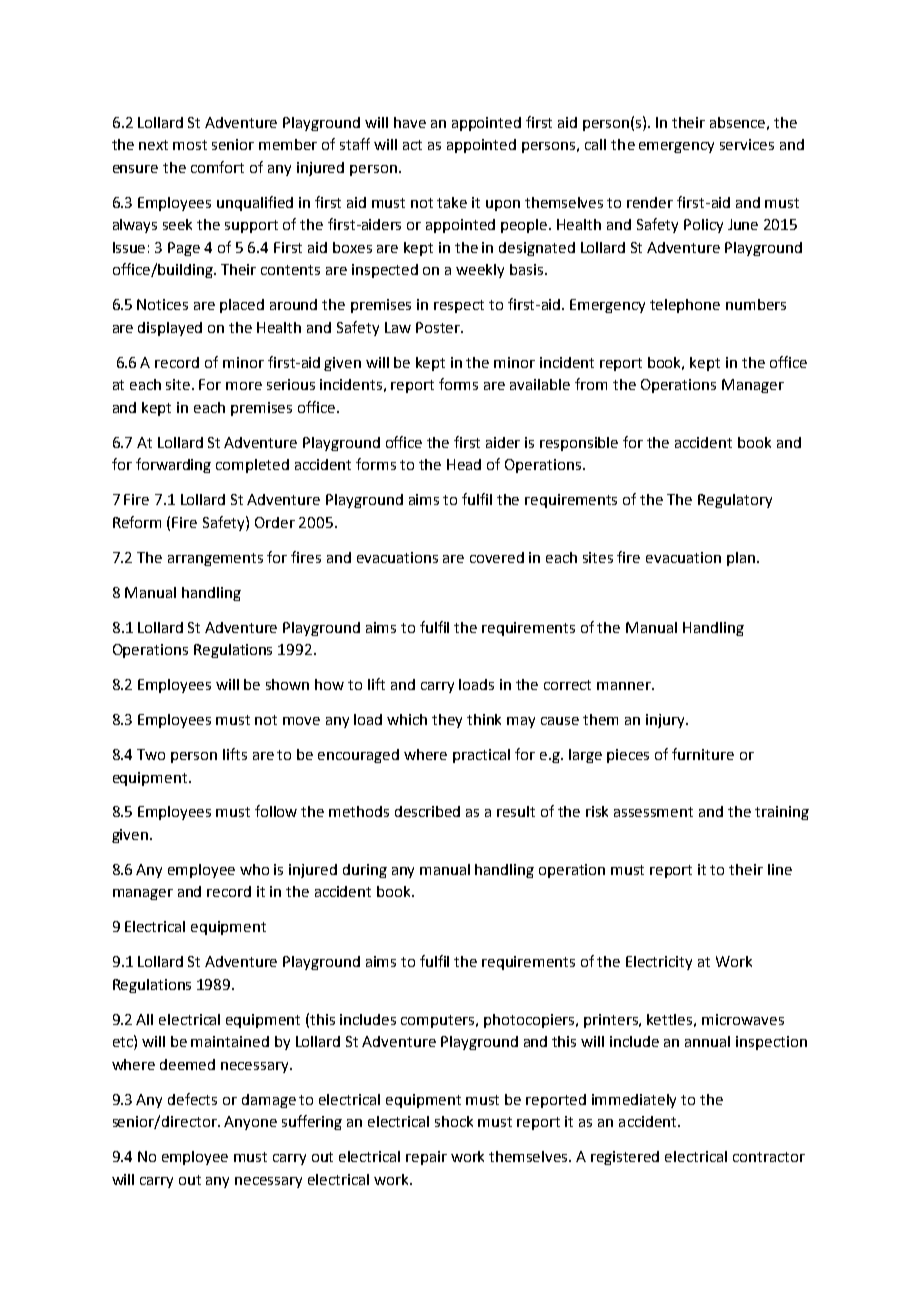 This screenshot has width=924, height=1308. Describe the element at coordinates (747, 144) in the screenshot. I see `services` at that location.
